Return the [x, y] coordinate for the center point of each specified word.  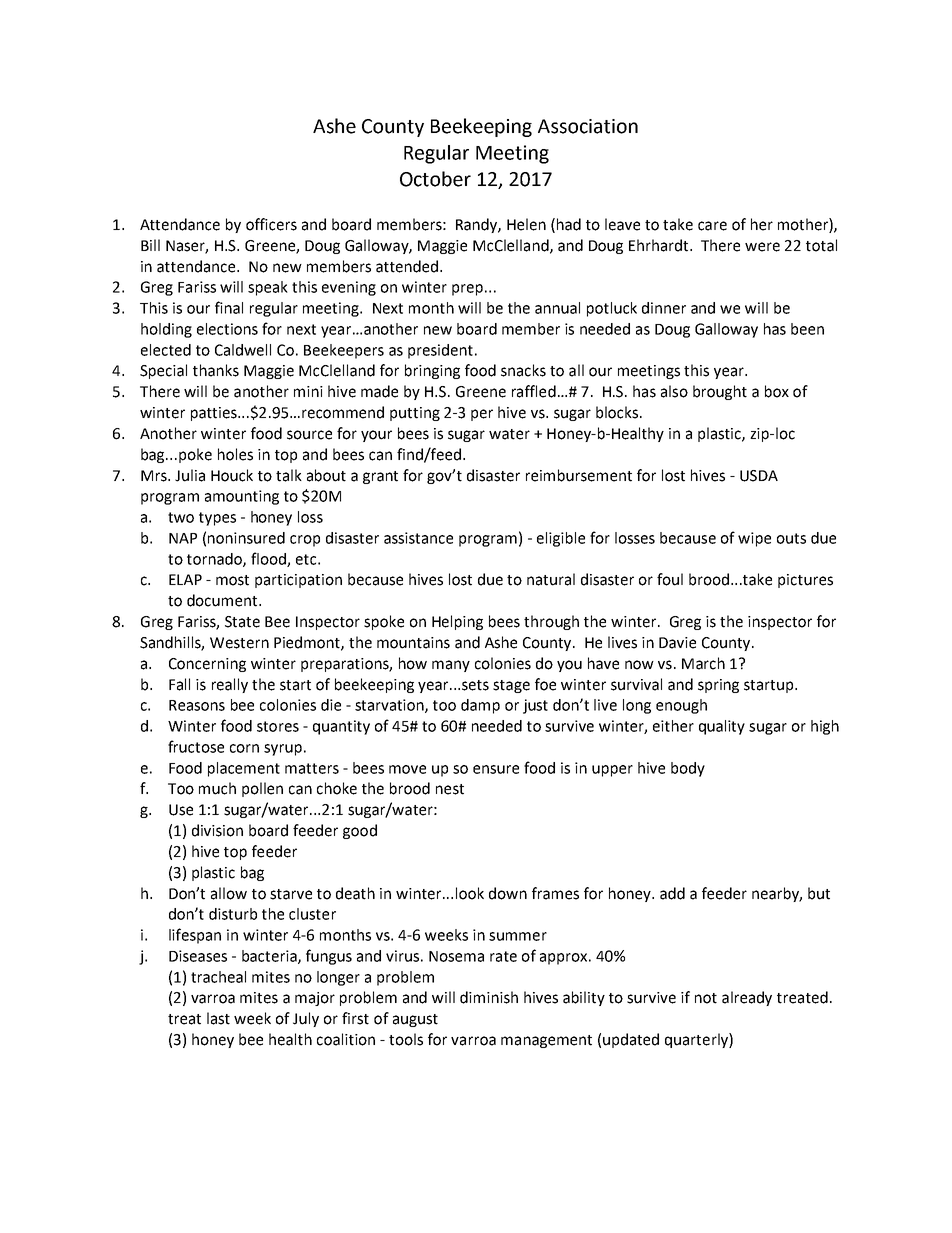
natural [551, 579]
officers [271, 224]
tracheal [218, 977]
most [232, 580]
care [712, 226]
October [435, 179]
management [546, 1041]
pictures [805, 581]
